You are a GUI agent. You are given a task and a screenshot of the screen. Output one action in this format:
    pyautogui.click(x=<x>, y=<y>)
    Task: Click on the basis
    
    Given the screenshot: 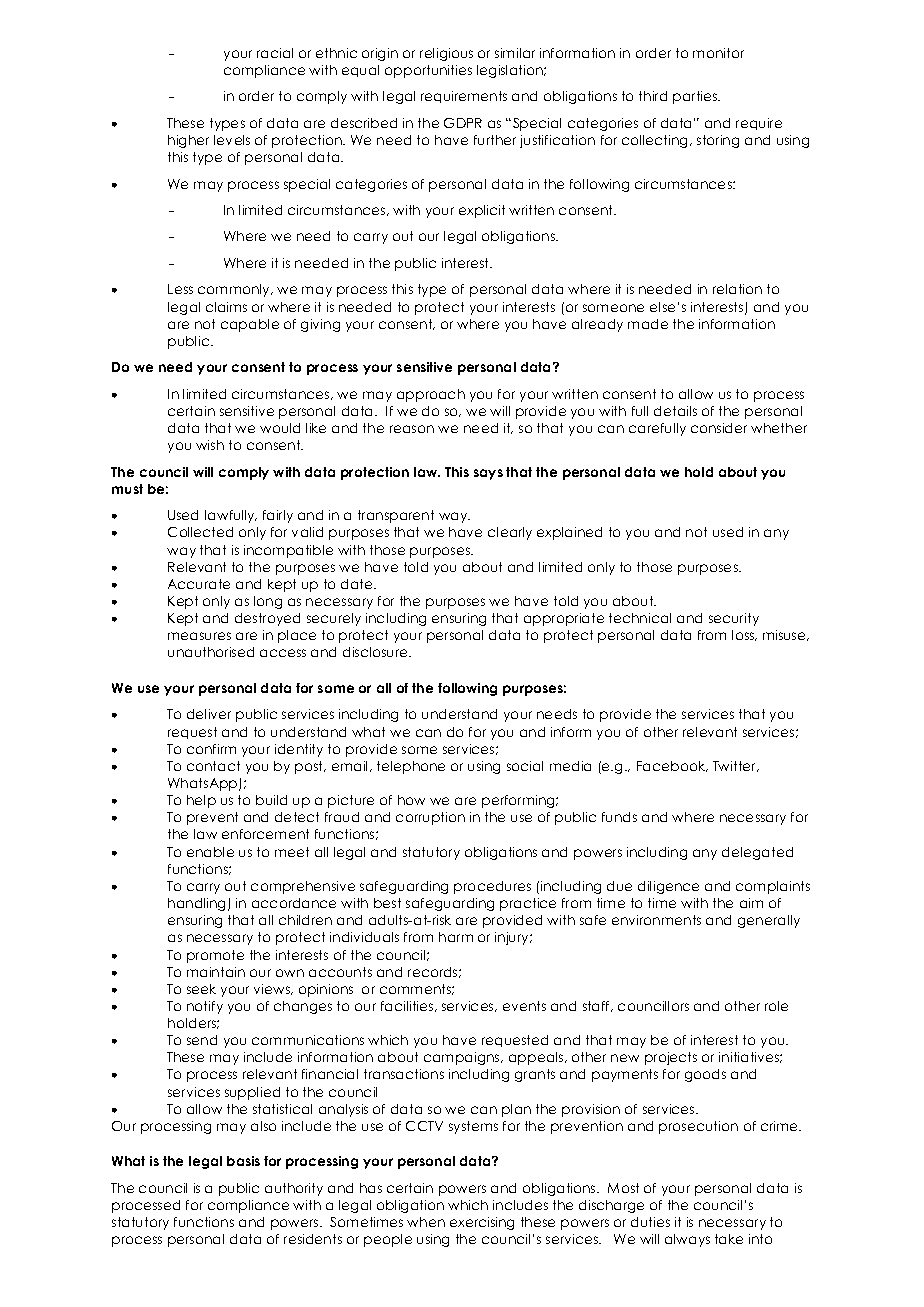 What is the action you would take?
    pyautogui.click(x=243, y=1161)
